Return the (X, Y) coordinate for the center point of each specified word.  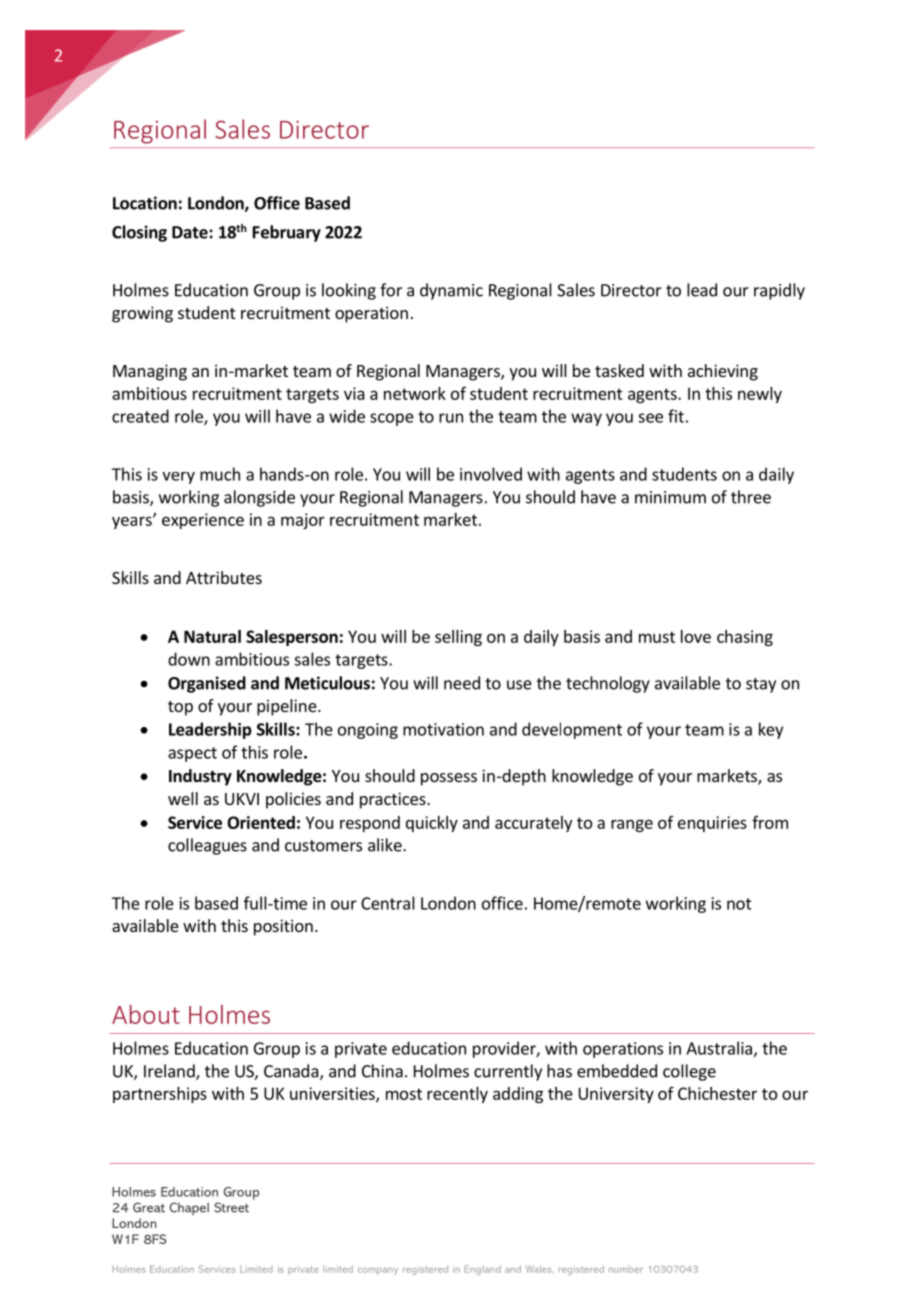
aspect (192, 754)
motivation (443, 729)
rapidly (779, 291)
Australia (719, 1048)
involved (491, 474)
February (287, 233)
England (482, 1270)
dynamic (451, 291)
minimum (670, 497)
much (220, 474)
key (771, 730)
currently (508, 1072)
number (626, 1270)
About (146, 1014)
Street (231, 1207)
